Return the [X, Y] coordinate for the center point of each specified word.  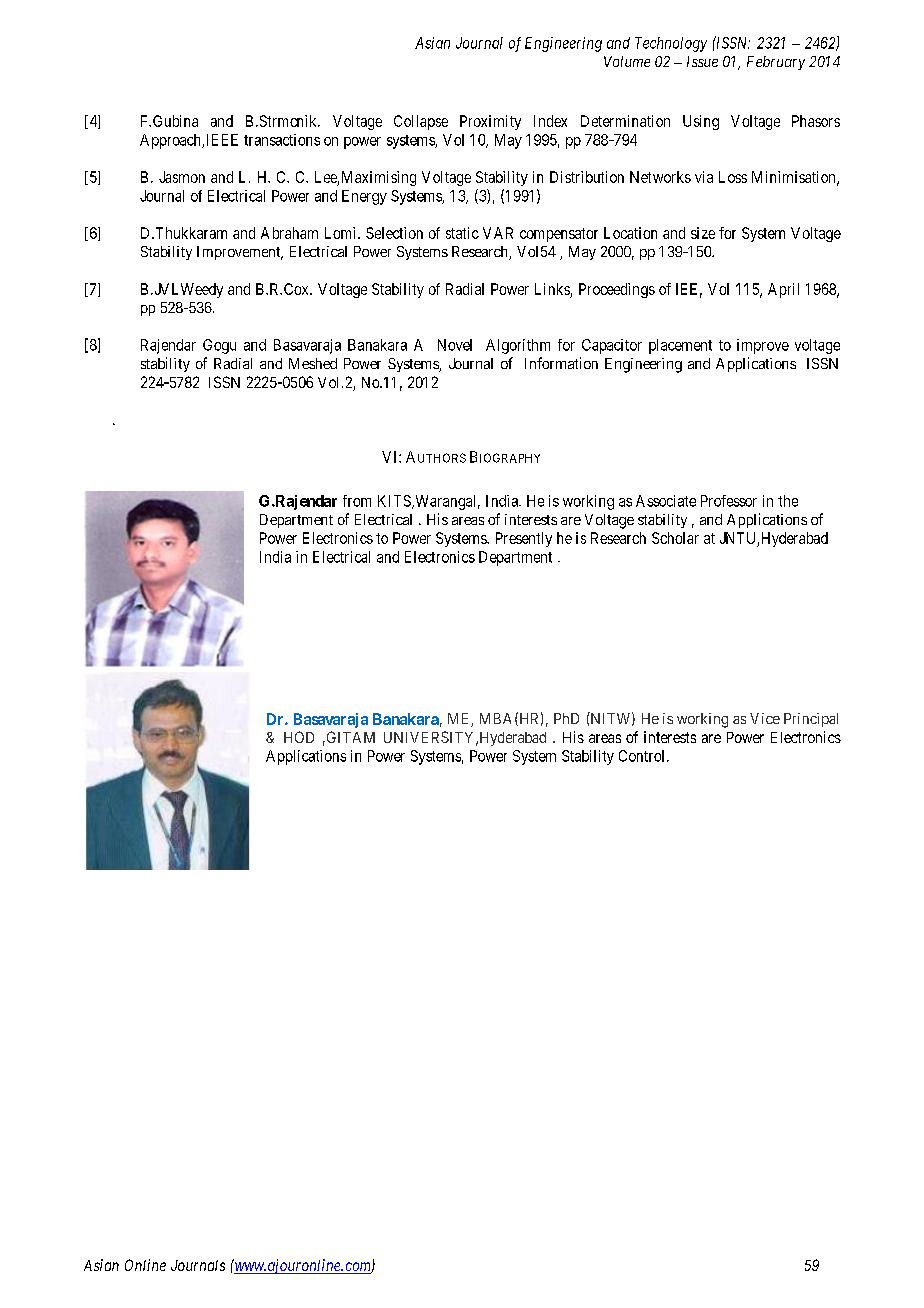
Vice [765, 718]
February [776, 63]
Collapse [421, 122]
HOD [299, 737]
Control [643, 756]
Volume [627, 61]
